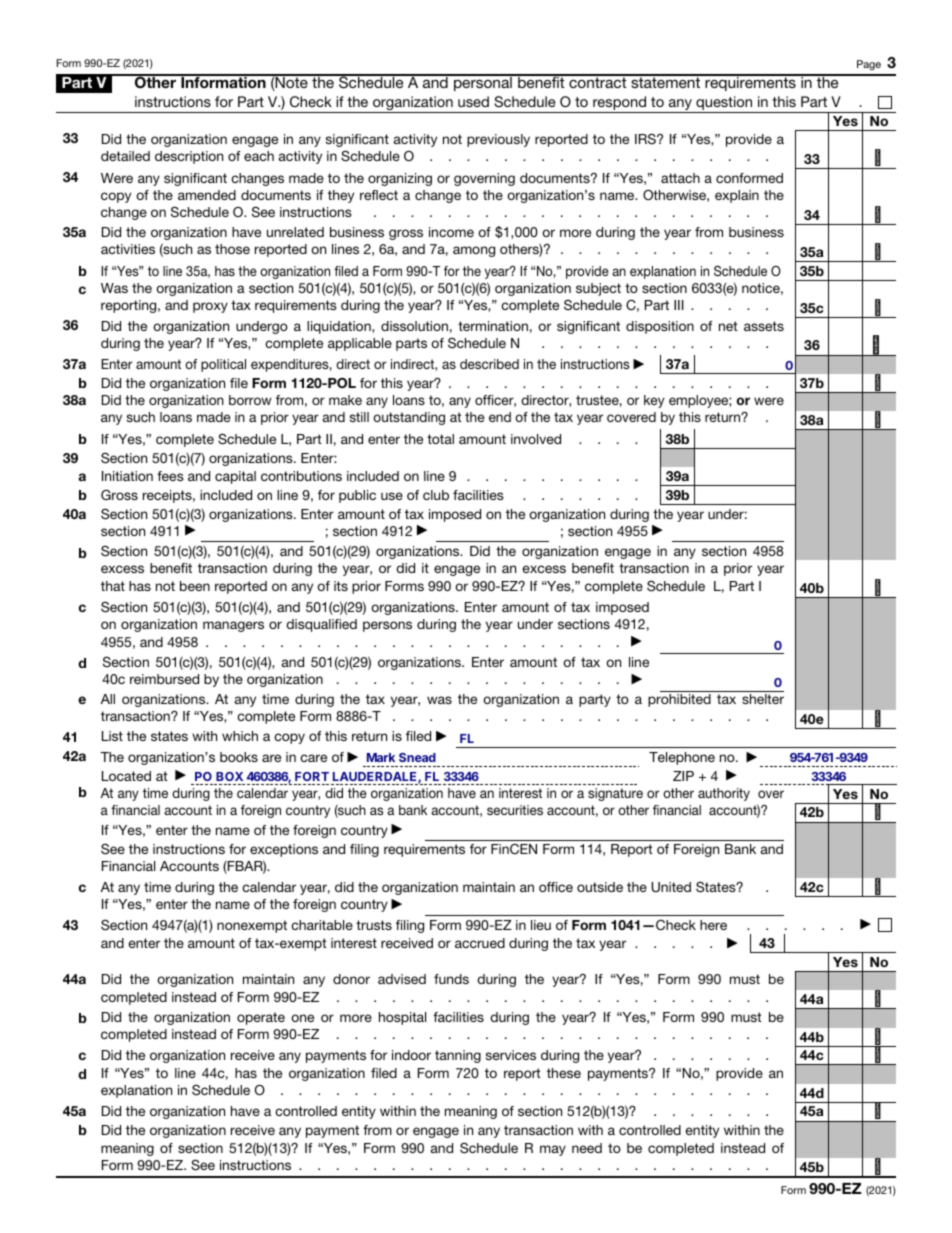  What do you see at coordinates (536, 439) in the page?
I see `involved` at bounding box center [536, 439].
